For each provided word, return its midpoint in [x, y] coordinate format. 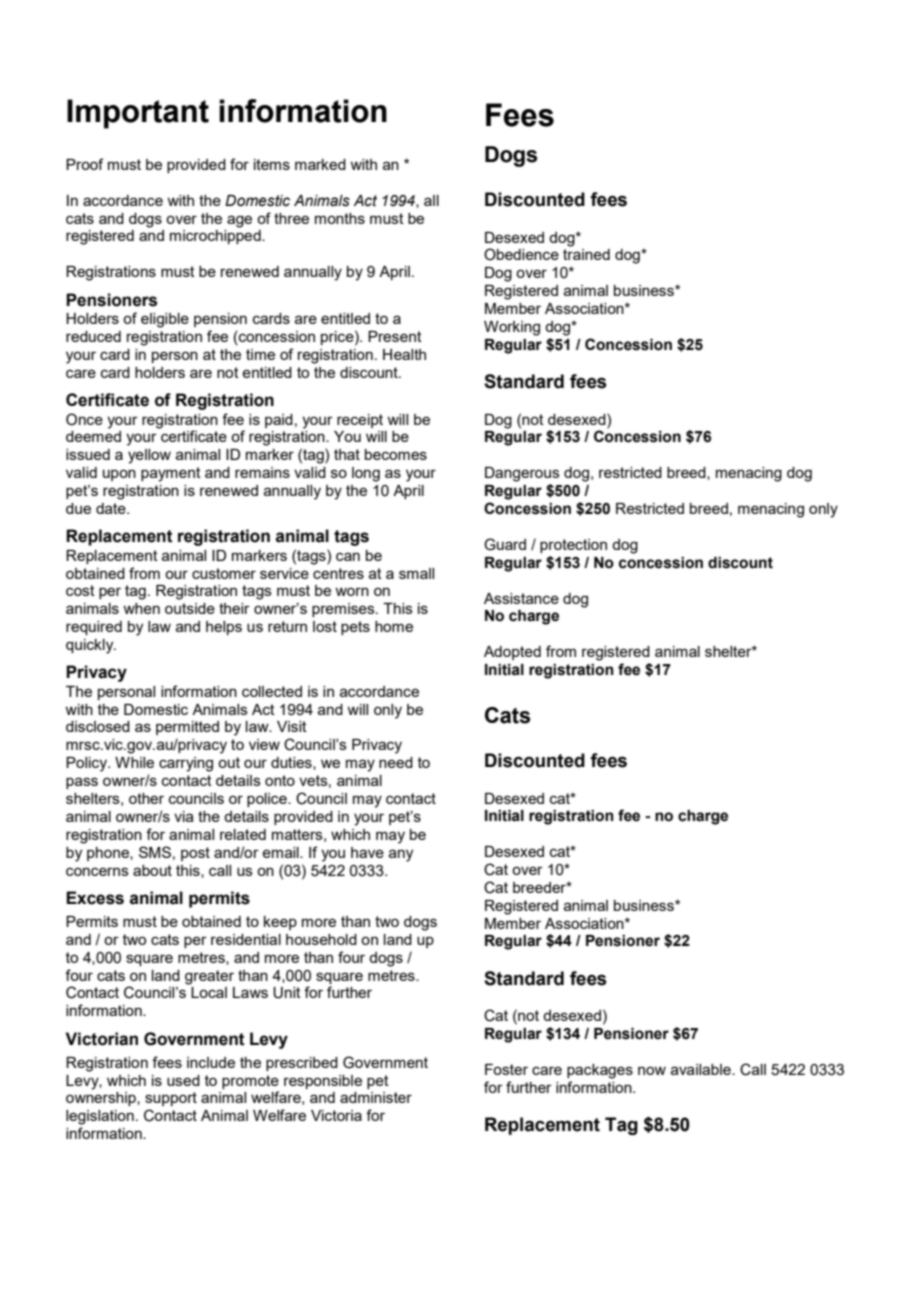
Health [404, 354]
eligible [165, 320]
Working [512, 328]
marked [320, 164]
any [401, 855]
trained [586, 254]
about [152, 870]
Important [138, 114]
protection [573, 546]
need [396, 762]
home [394, 626]
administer [376, 1097]
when [141, 608]
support [171, 1099]
